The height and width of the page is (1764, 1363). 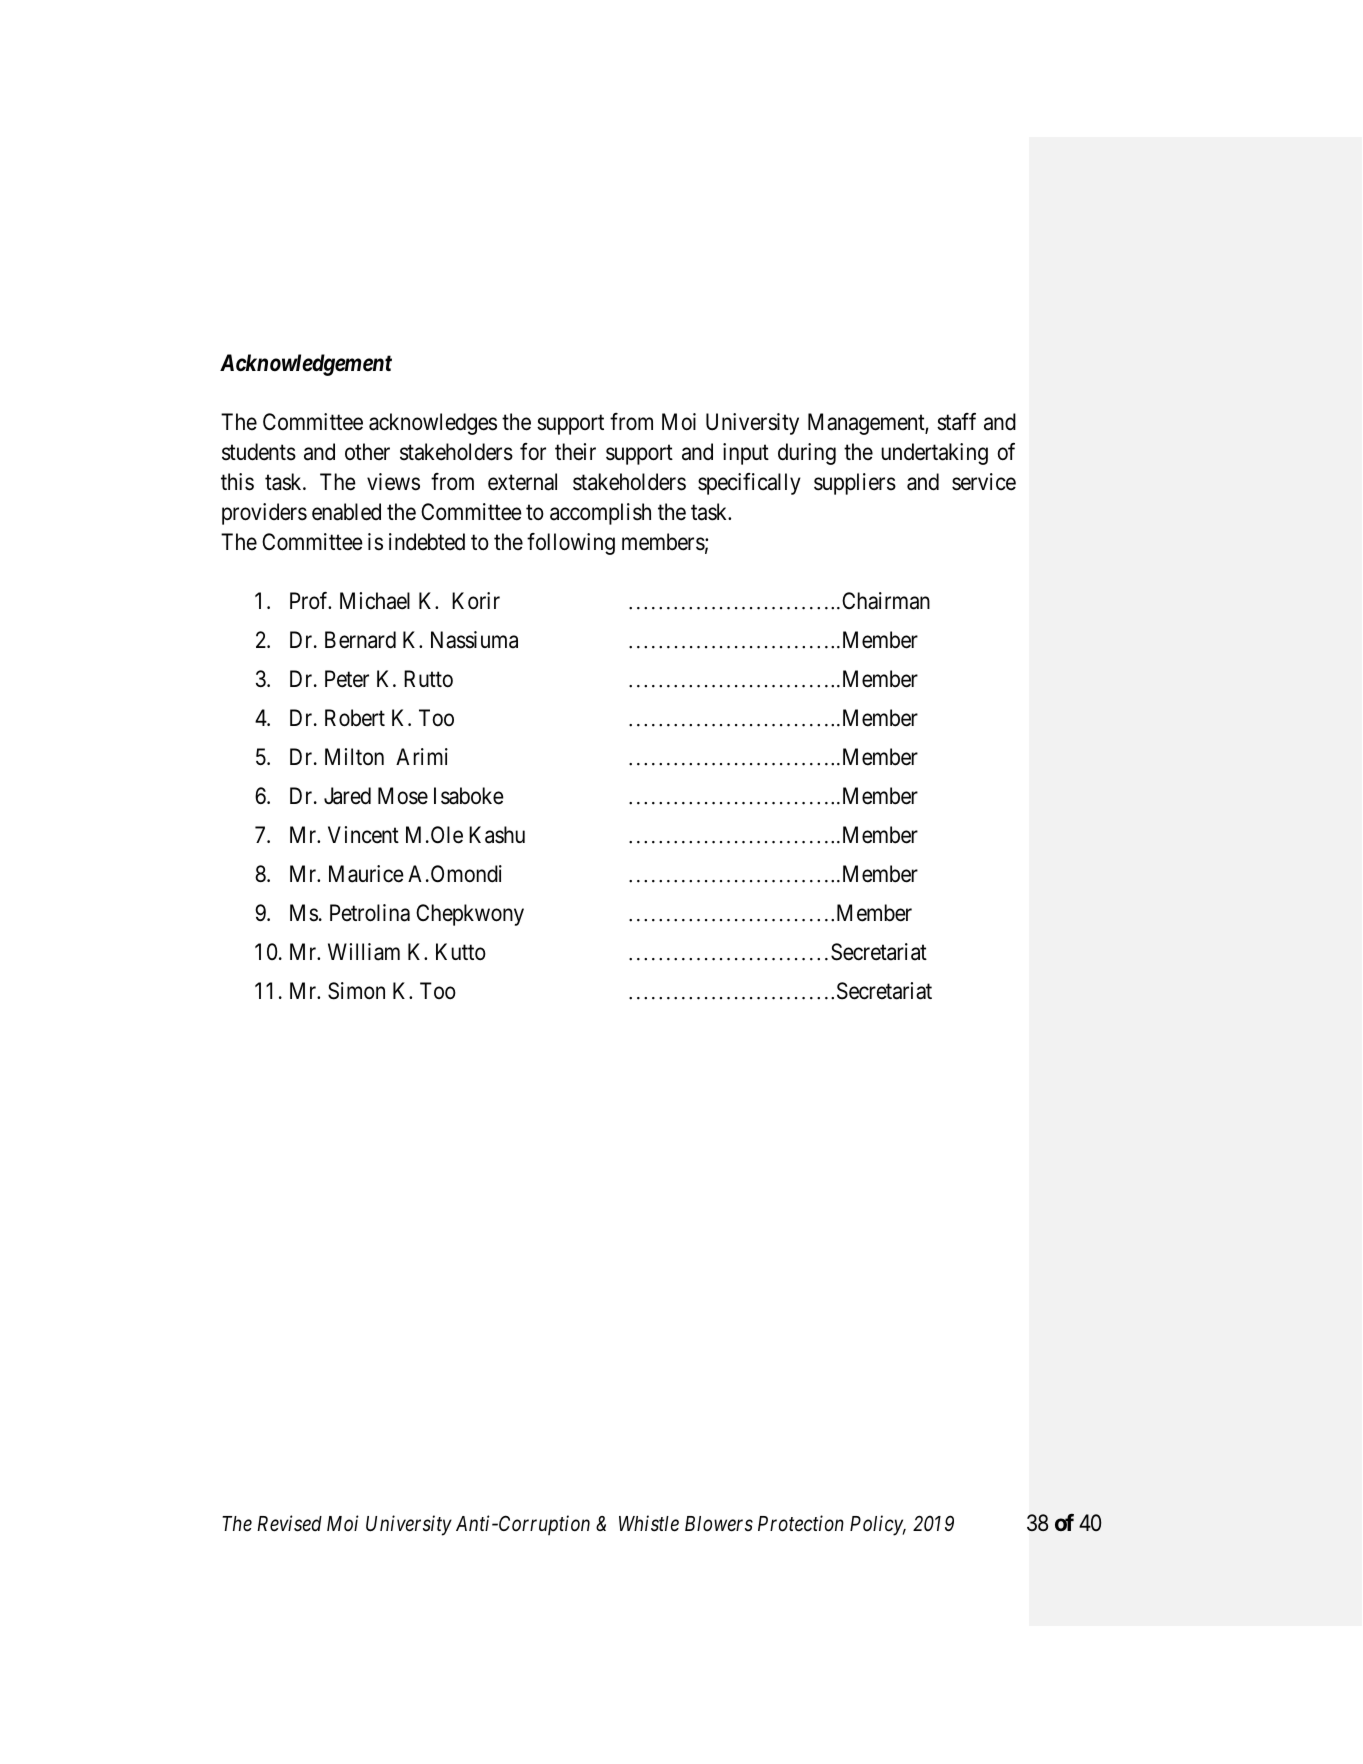 I want to click on Simon, so click(x=356, y=991).
